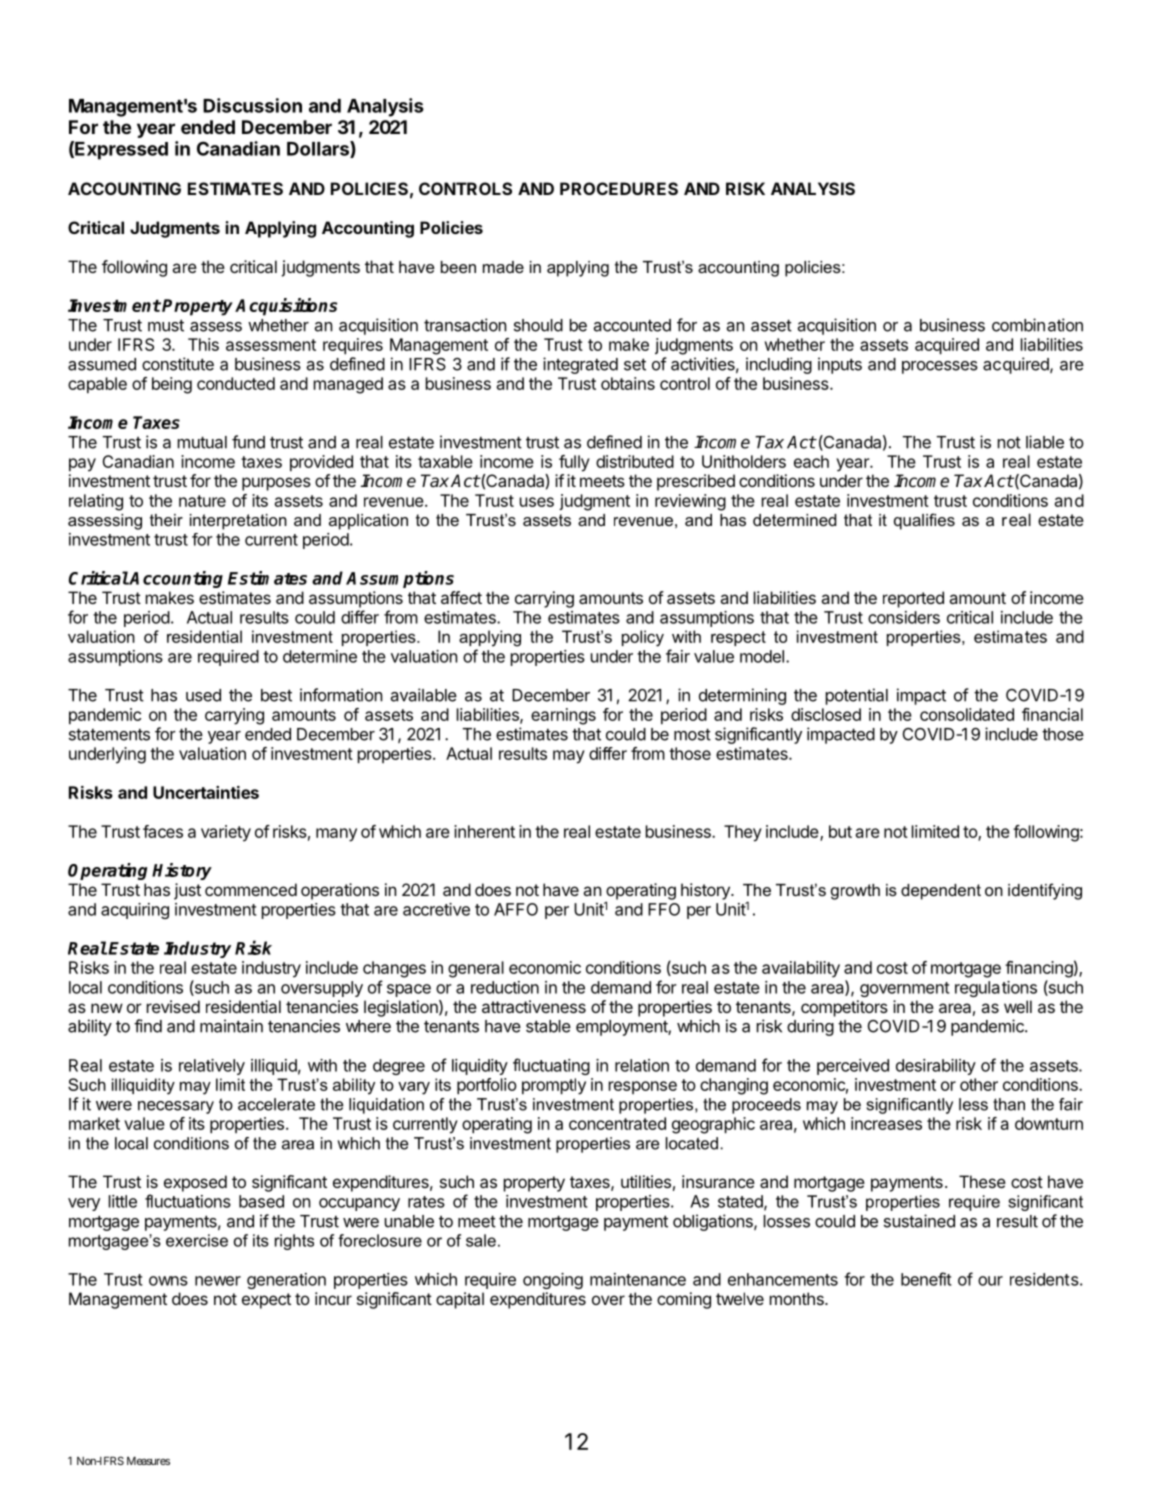 The image size is (1151, 1490). Describe the element at coordinates (926, 1279) in the image. I see `benefit` at that location.
